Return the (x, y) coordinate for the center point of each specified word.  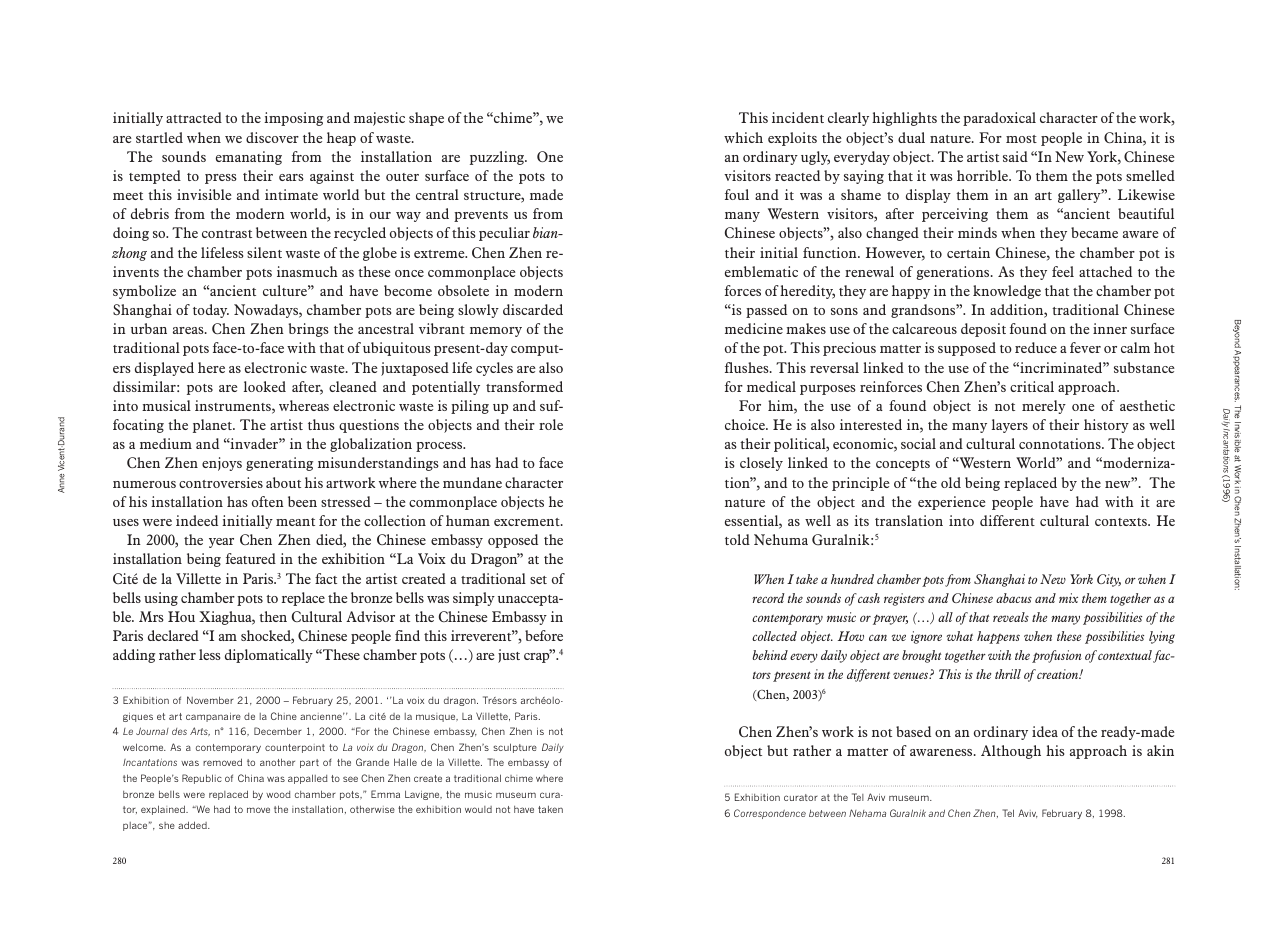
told (737, 539)
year (221, 543)
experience (952, 503)
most (1021, 139)
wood (278, 794)
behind (770, 655)
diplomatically (269, 656)
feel (1063, 271)
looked (265, 386)
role (551, 424)
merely (1044, 407)
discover (272, 137)
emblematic (761, 271)
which (743, 137)
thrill (1008, 674)
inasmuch (307, 271)
